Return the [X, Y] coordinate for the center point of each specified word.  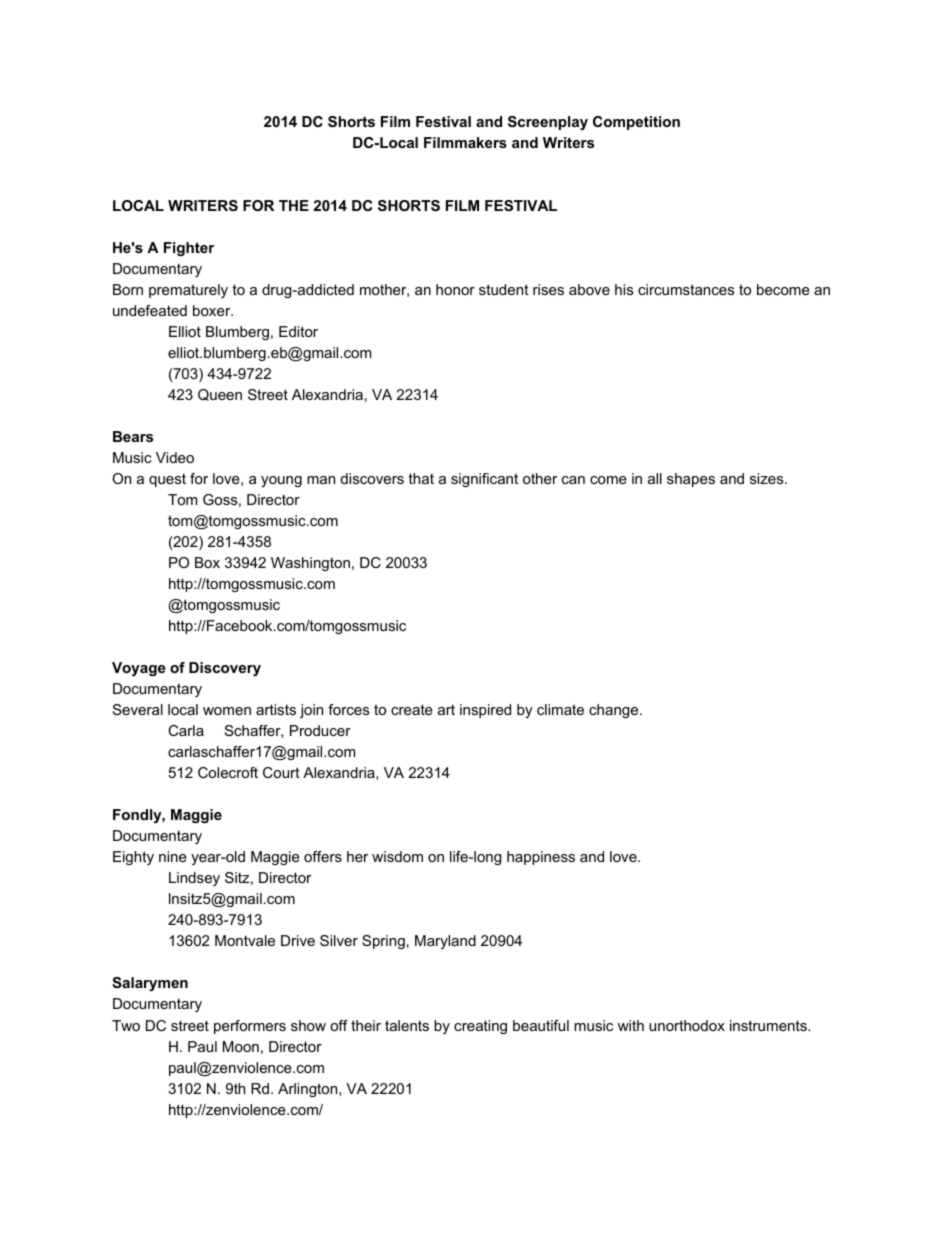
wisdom [397, 856]
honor [455, 289]
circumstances [686, 289]
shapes [691, 480]
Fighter [189, 249]
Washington [310, 564]
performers [250, 1027]
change [615, 711]
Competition [636, 123]
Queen [220, 395]
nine [173, 856]
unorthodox [687, 1025]
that [421, 478]
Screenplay [548, 123]
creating [480, 1027]
